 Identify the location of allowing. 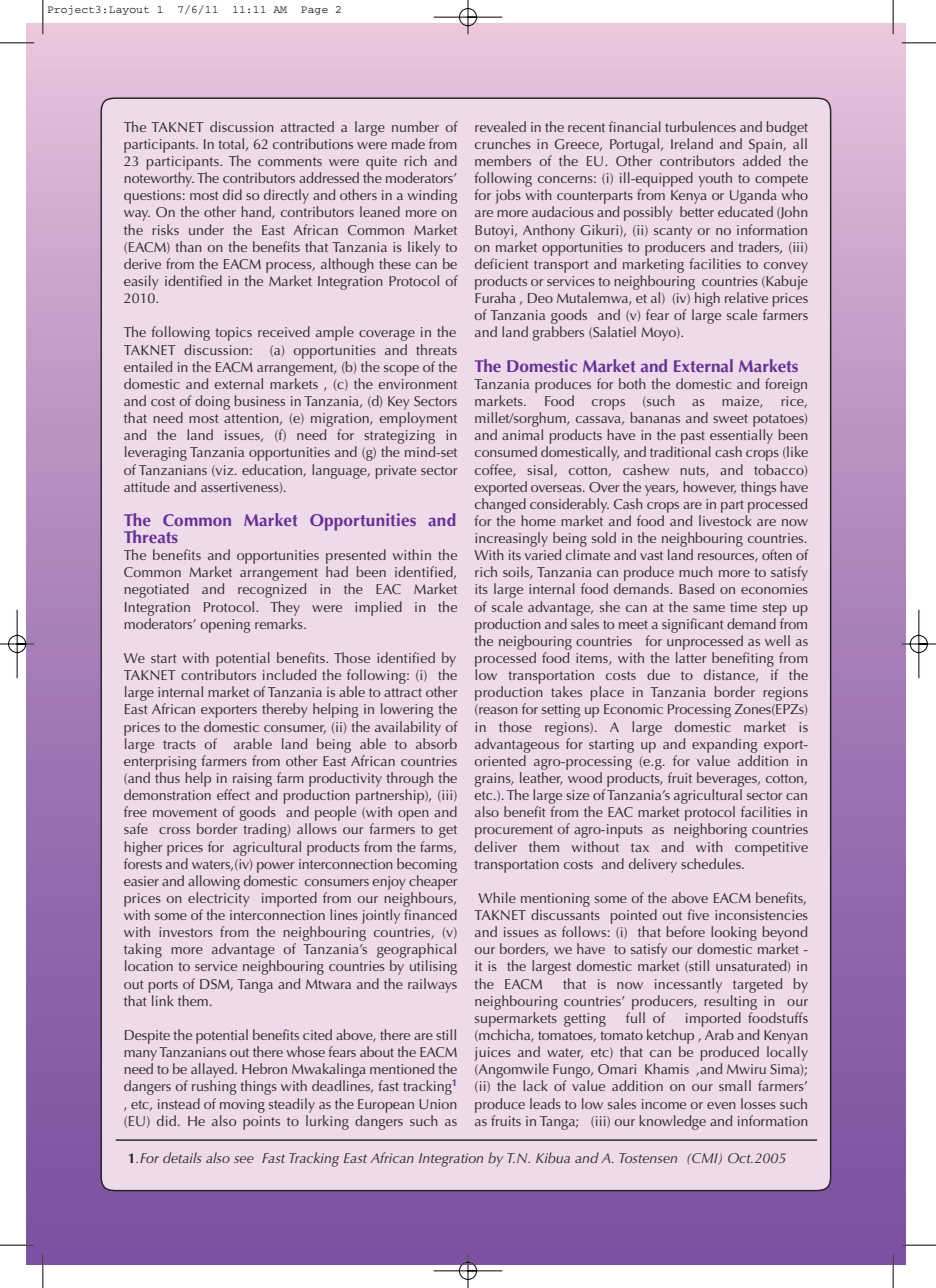
(214, 882).
